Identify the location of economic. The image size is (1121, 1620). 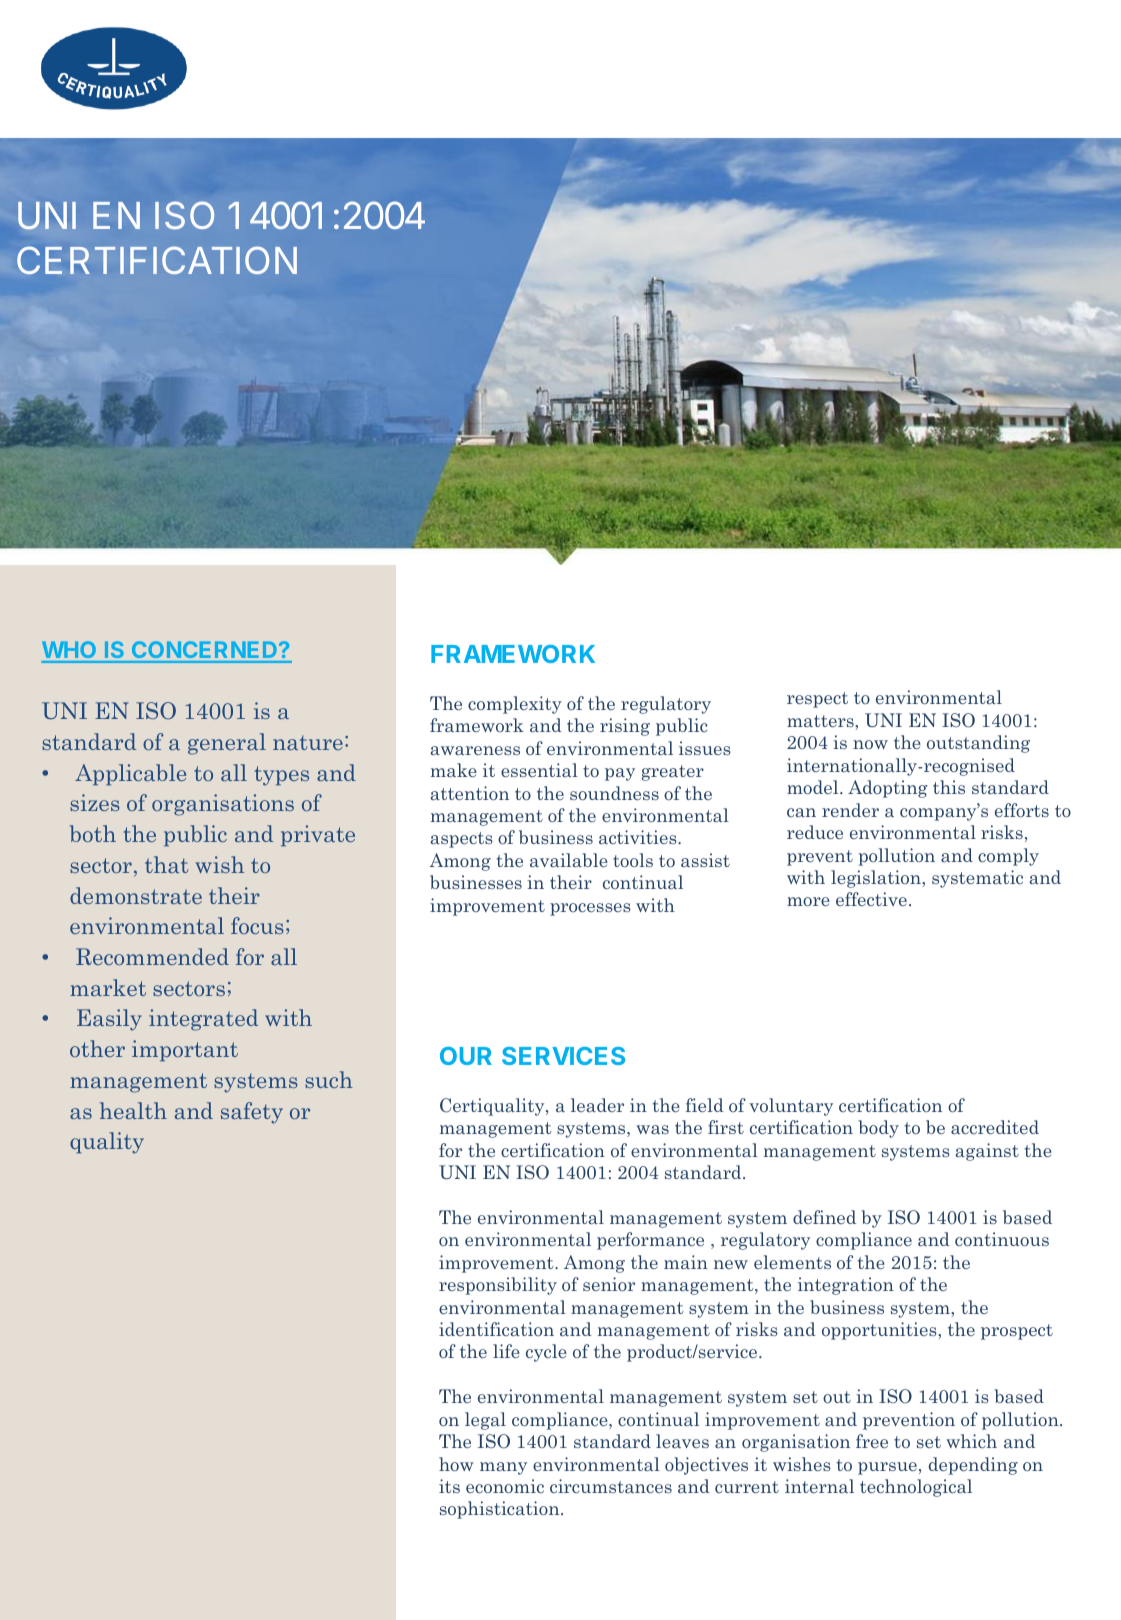
(505, 1486).
